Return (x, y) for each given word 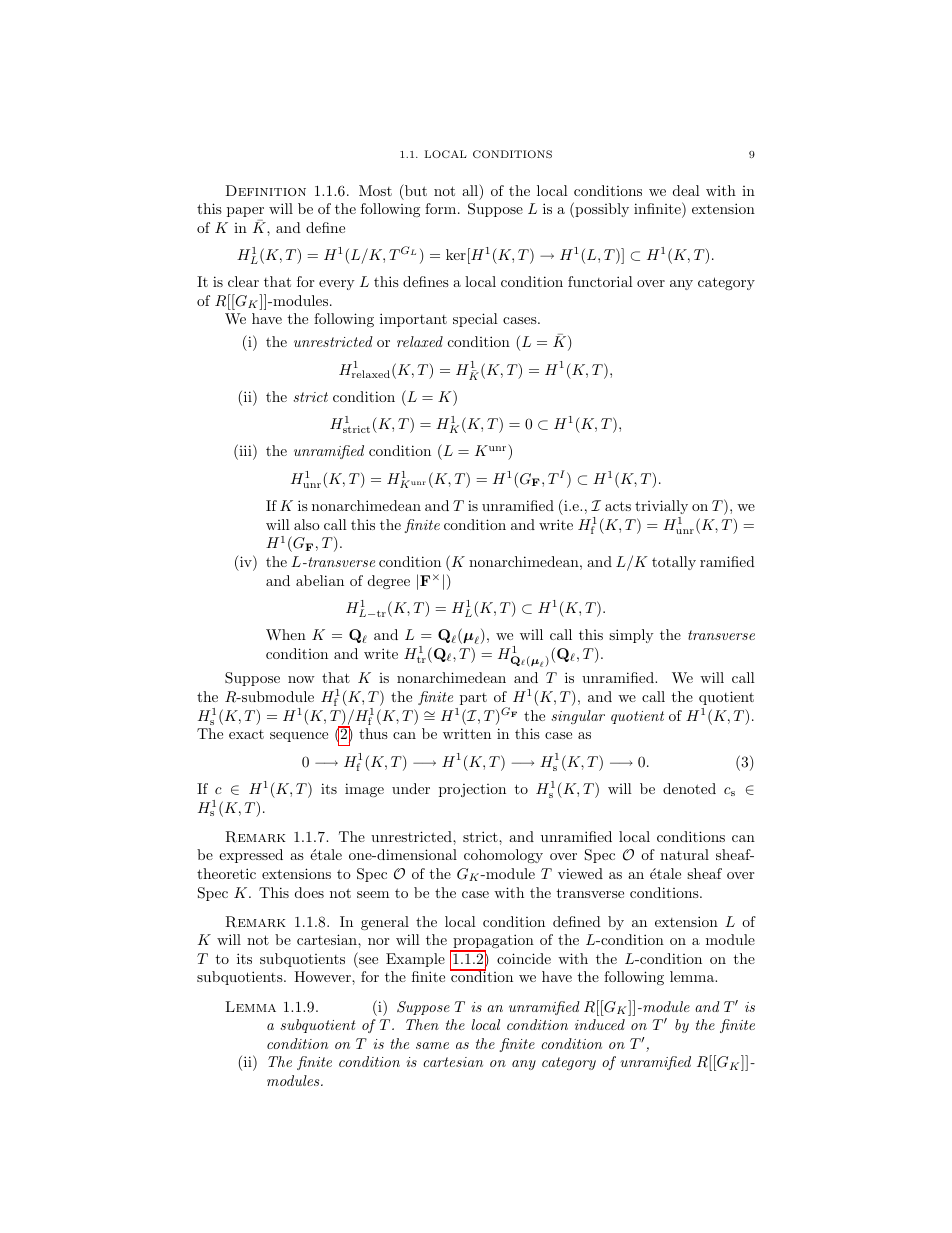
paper (245, 212)
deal (686, 190)
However (323, 976)
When (286, 634)
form (442, 208)
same (432, 1045)
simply (631, 636)
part (473, 699)
